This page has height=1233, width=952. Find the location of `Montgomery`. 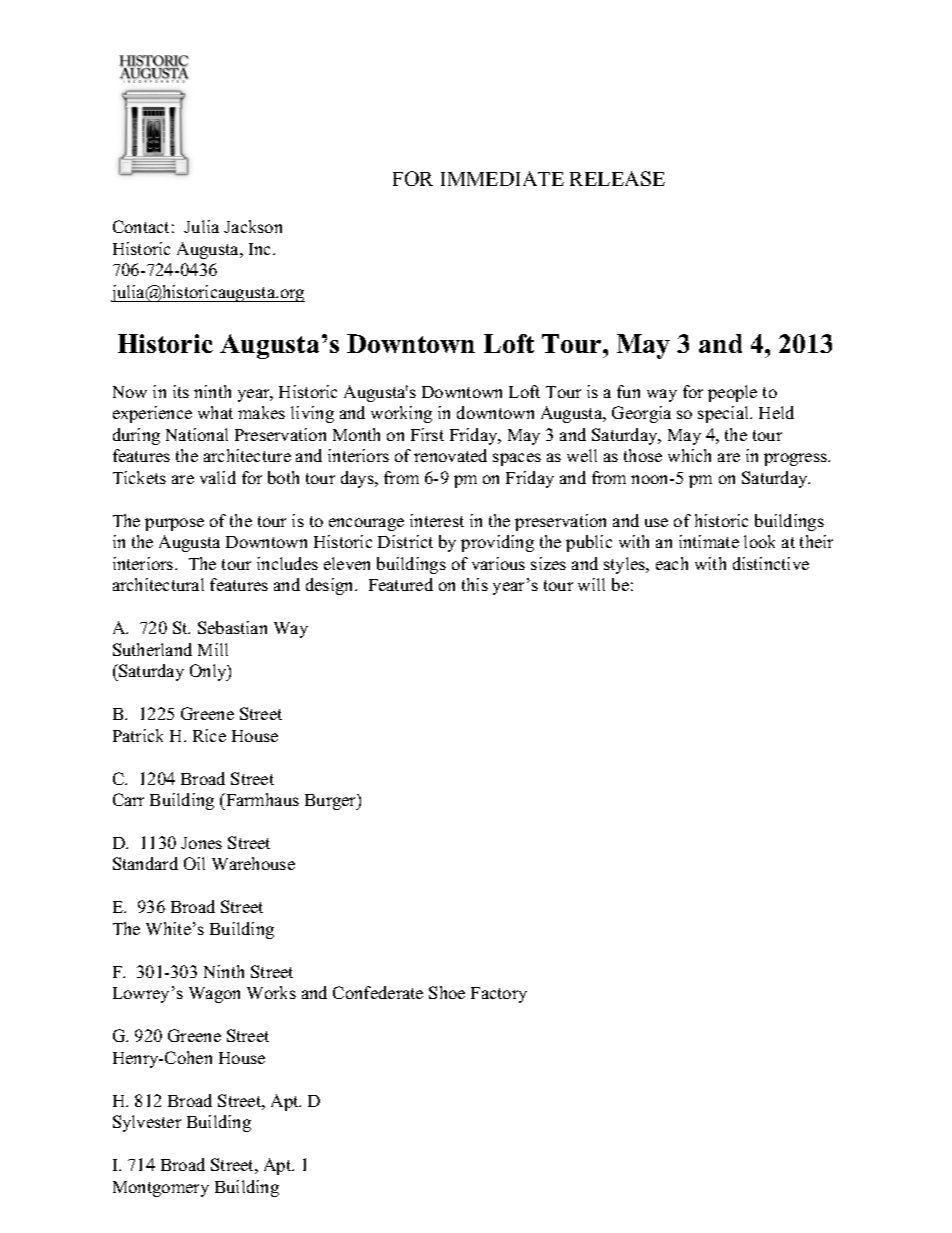

Montgomery is located at coordinates (161, 1189).
